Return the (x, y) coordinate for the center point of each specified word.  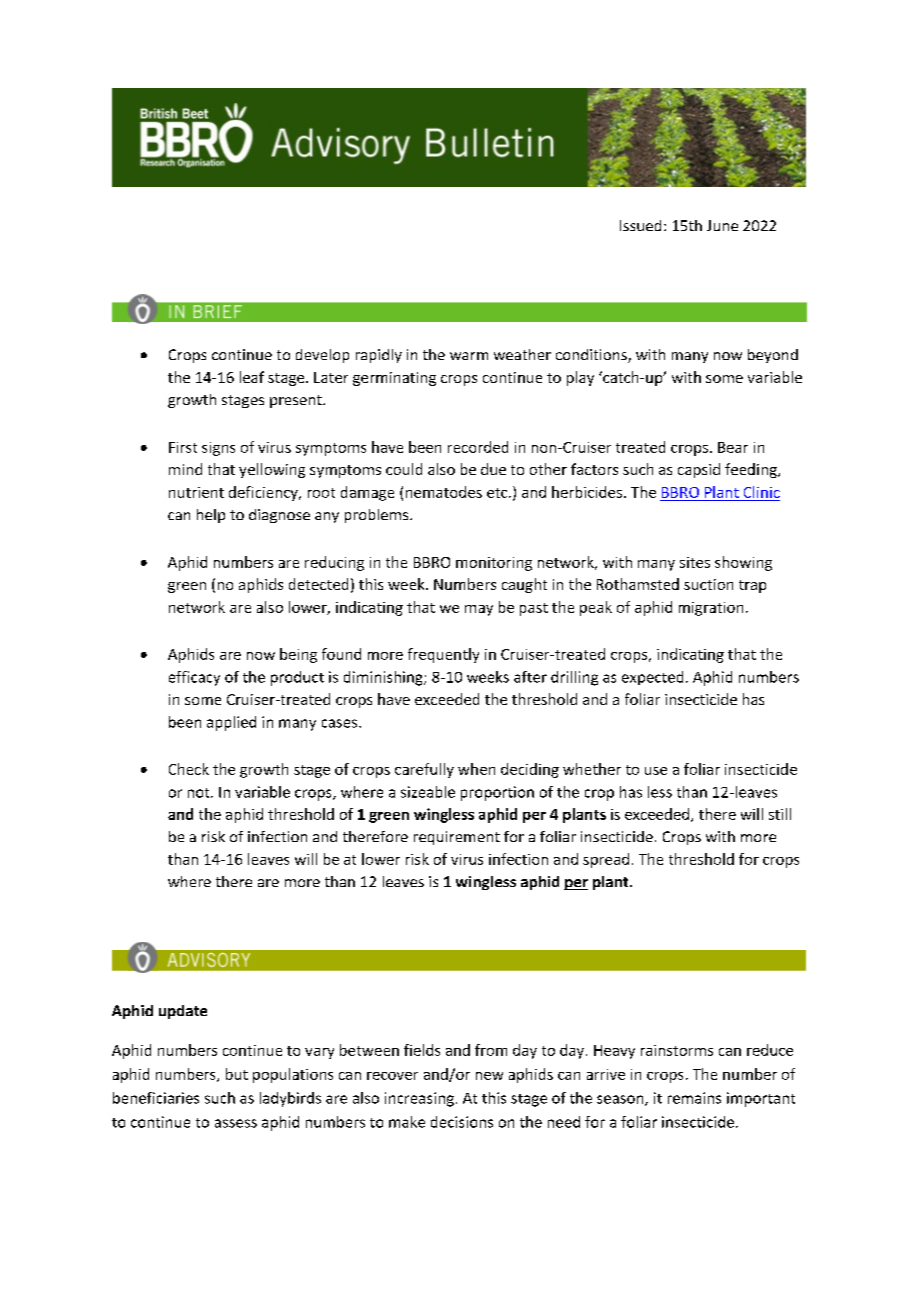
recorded (478, 447)
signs (218, 449)
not (200, 793)
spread (606, 860)
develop (322, 356)
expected (652, 678)
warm (469, 356)
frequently (443, 655)
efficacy (194, 678)
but (237, 1074)
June (722, 225)
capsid (699, 470)
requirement (457, 838)
